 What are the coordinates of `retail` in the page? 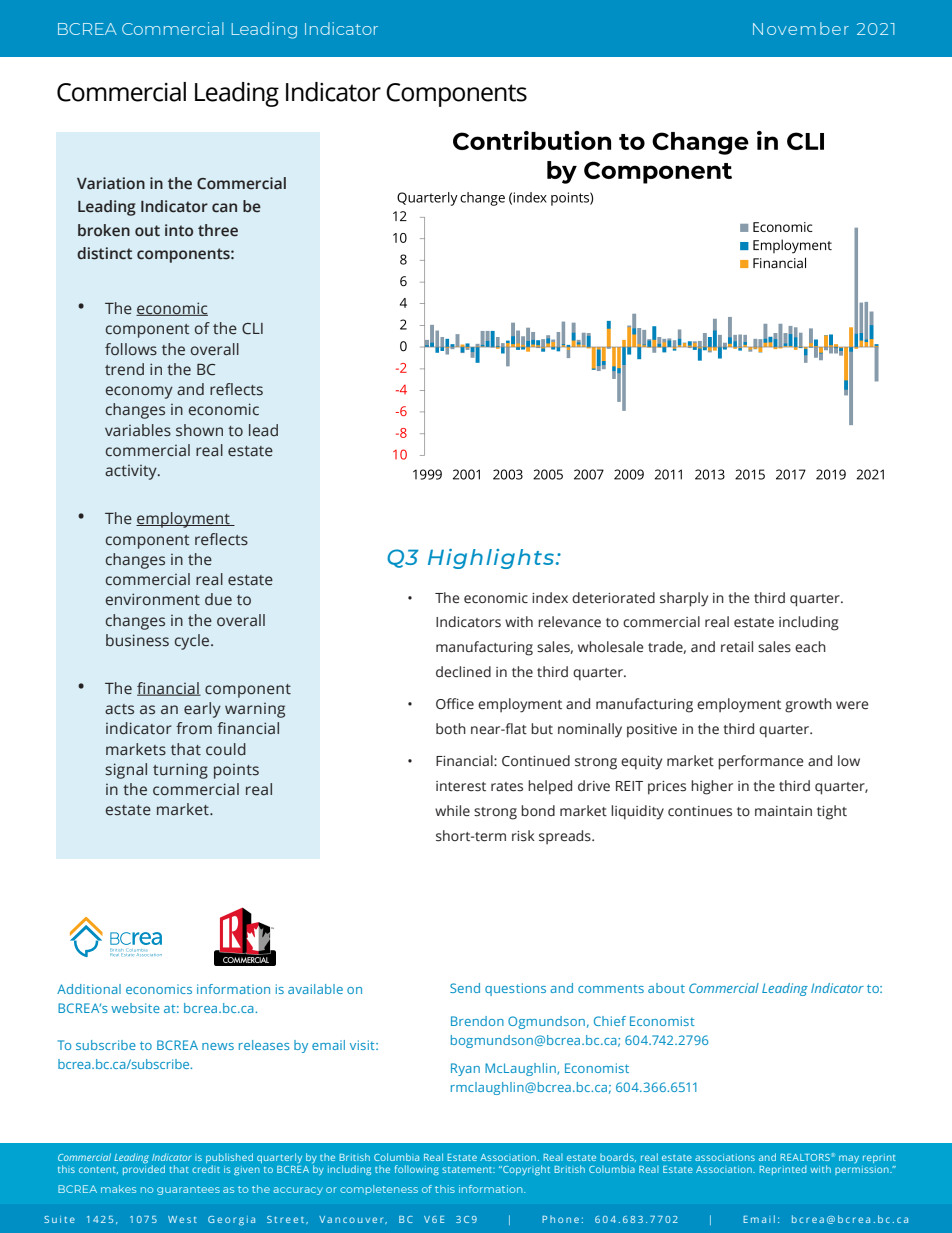 It's located at (737, 647).
